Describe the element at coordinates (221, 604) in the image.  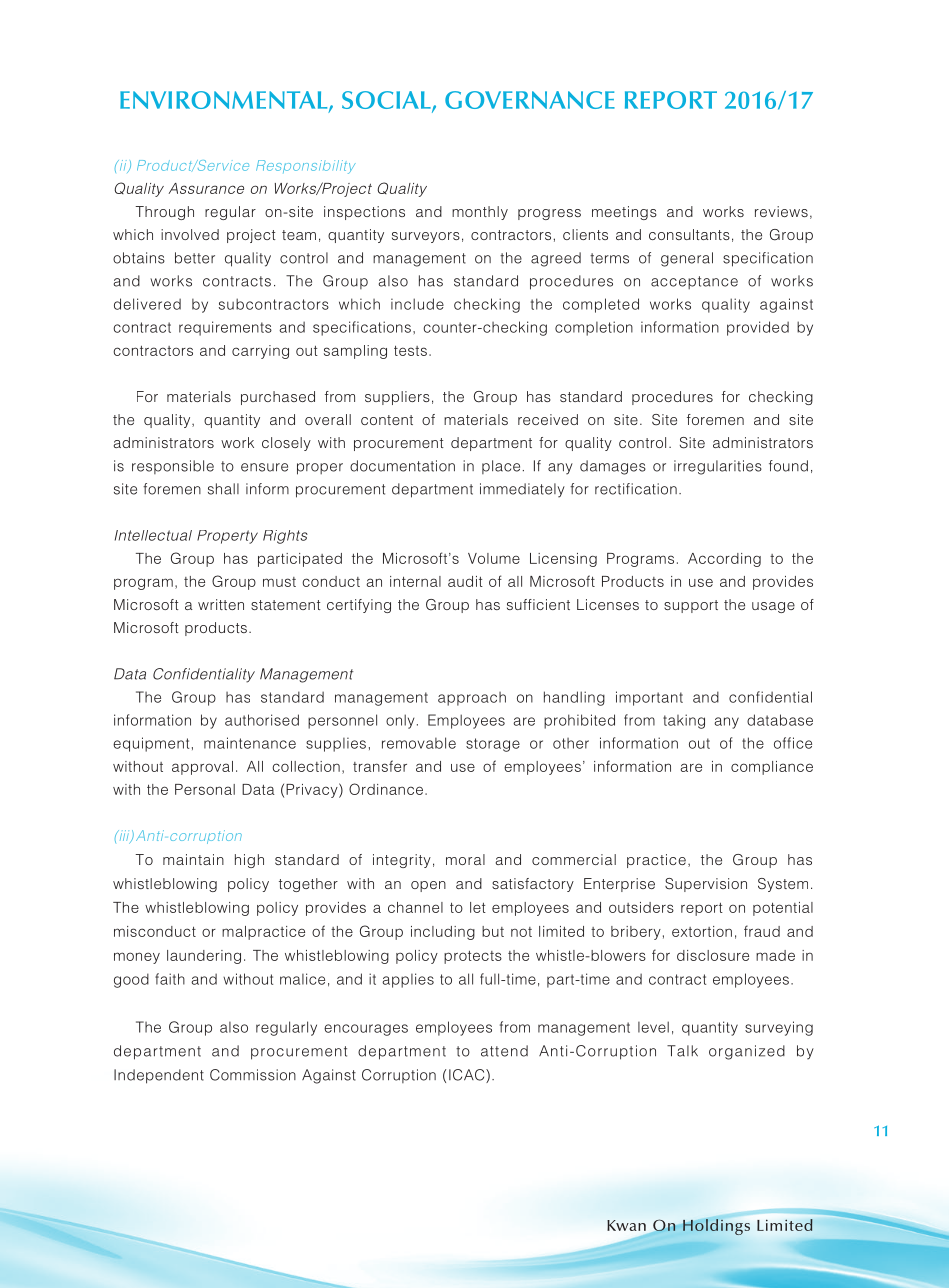
I see `written` at that location.
